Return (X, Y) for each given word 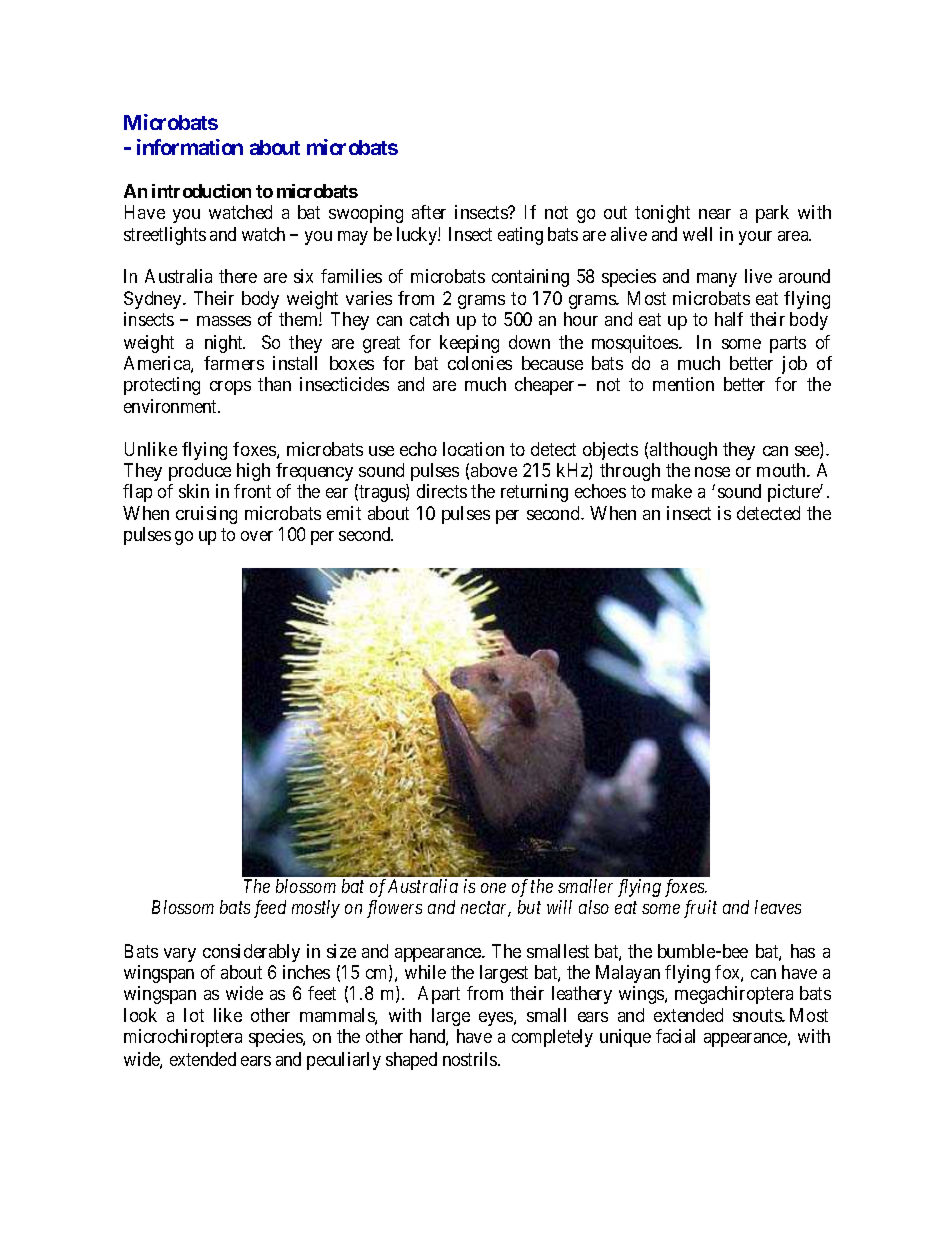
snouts (758, 1016)
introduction (201, 191)
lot (194, 1015)
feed (270, 909)
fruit (700, 909)
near (715, 214)
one (493, 888)
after (429, 212)
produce (200, 472)
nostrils (471, 1059)
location (473, 449)
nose (712, 472)
